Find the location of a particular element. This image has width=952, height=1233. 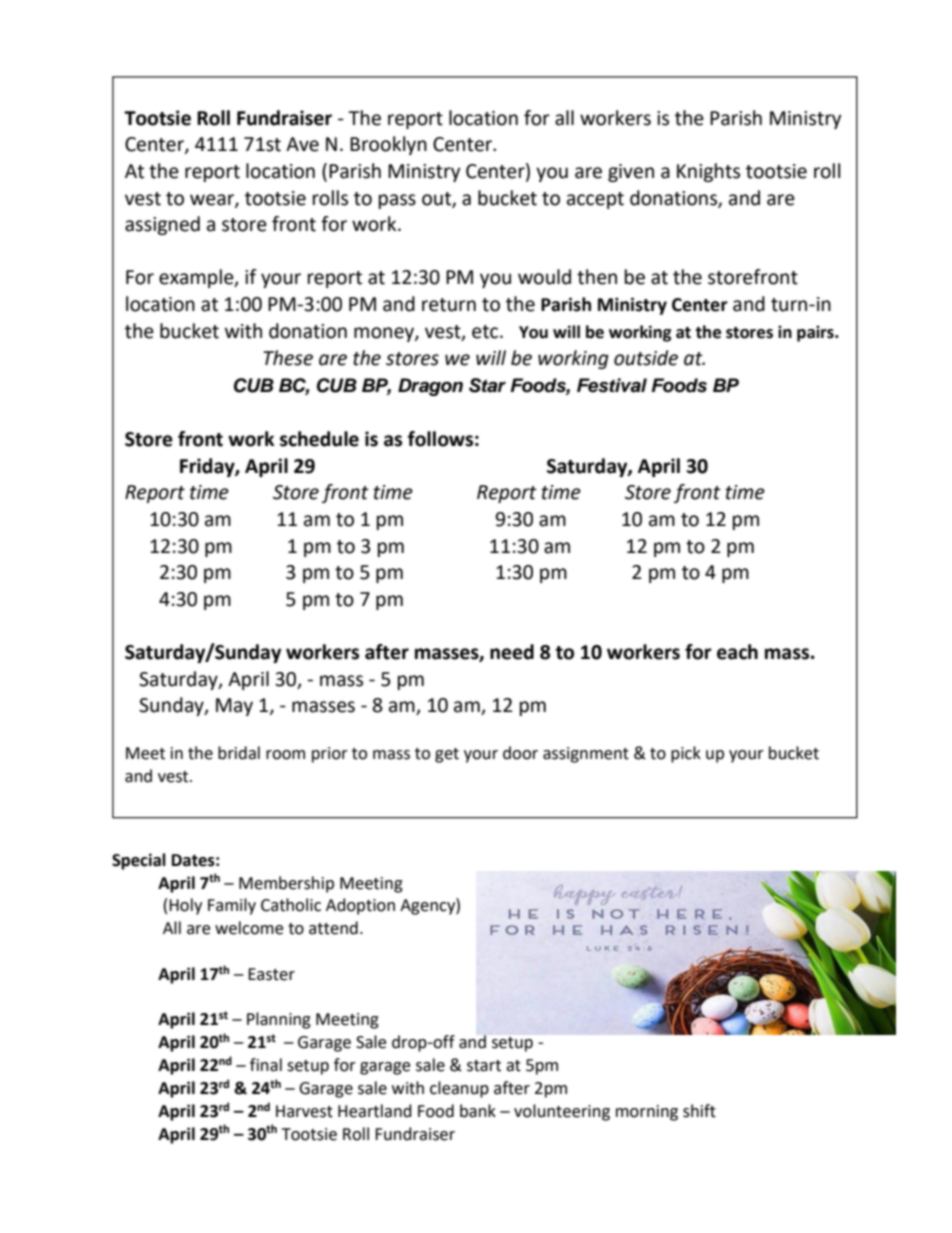

Ave is located at coordinates (302, 144).
